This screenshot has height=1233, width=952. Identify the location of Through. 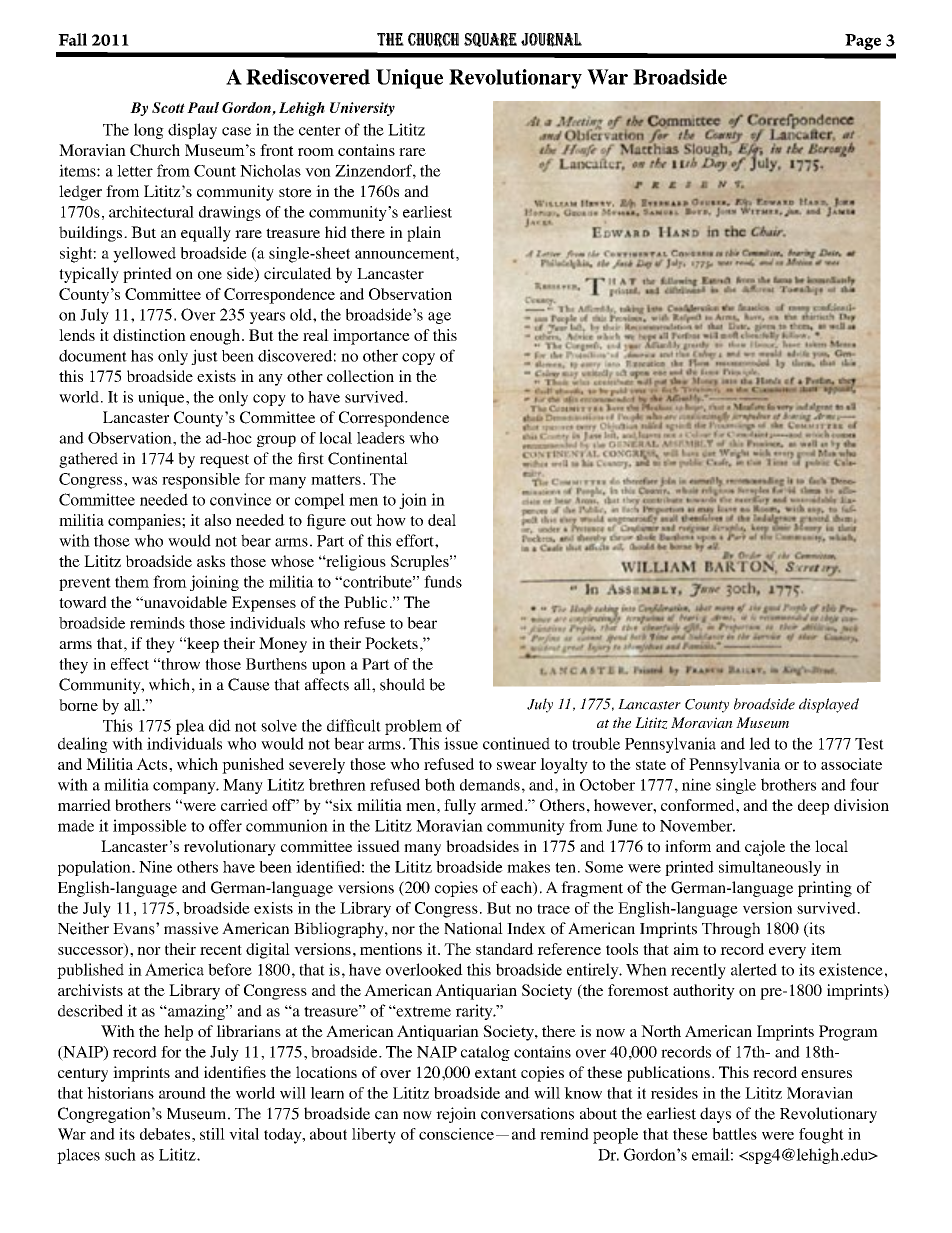
(731, 930).
